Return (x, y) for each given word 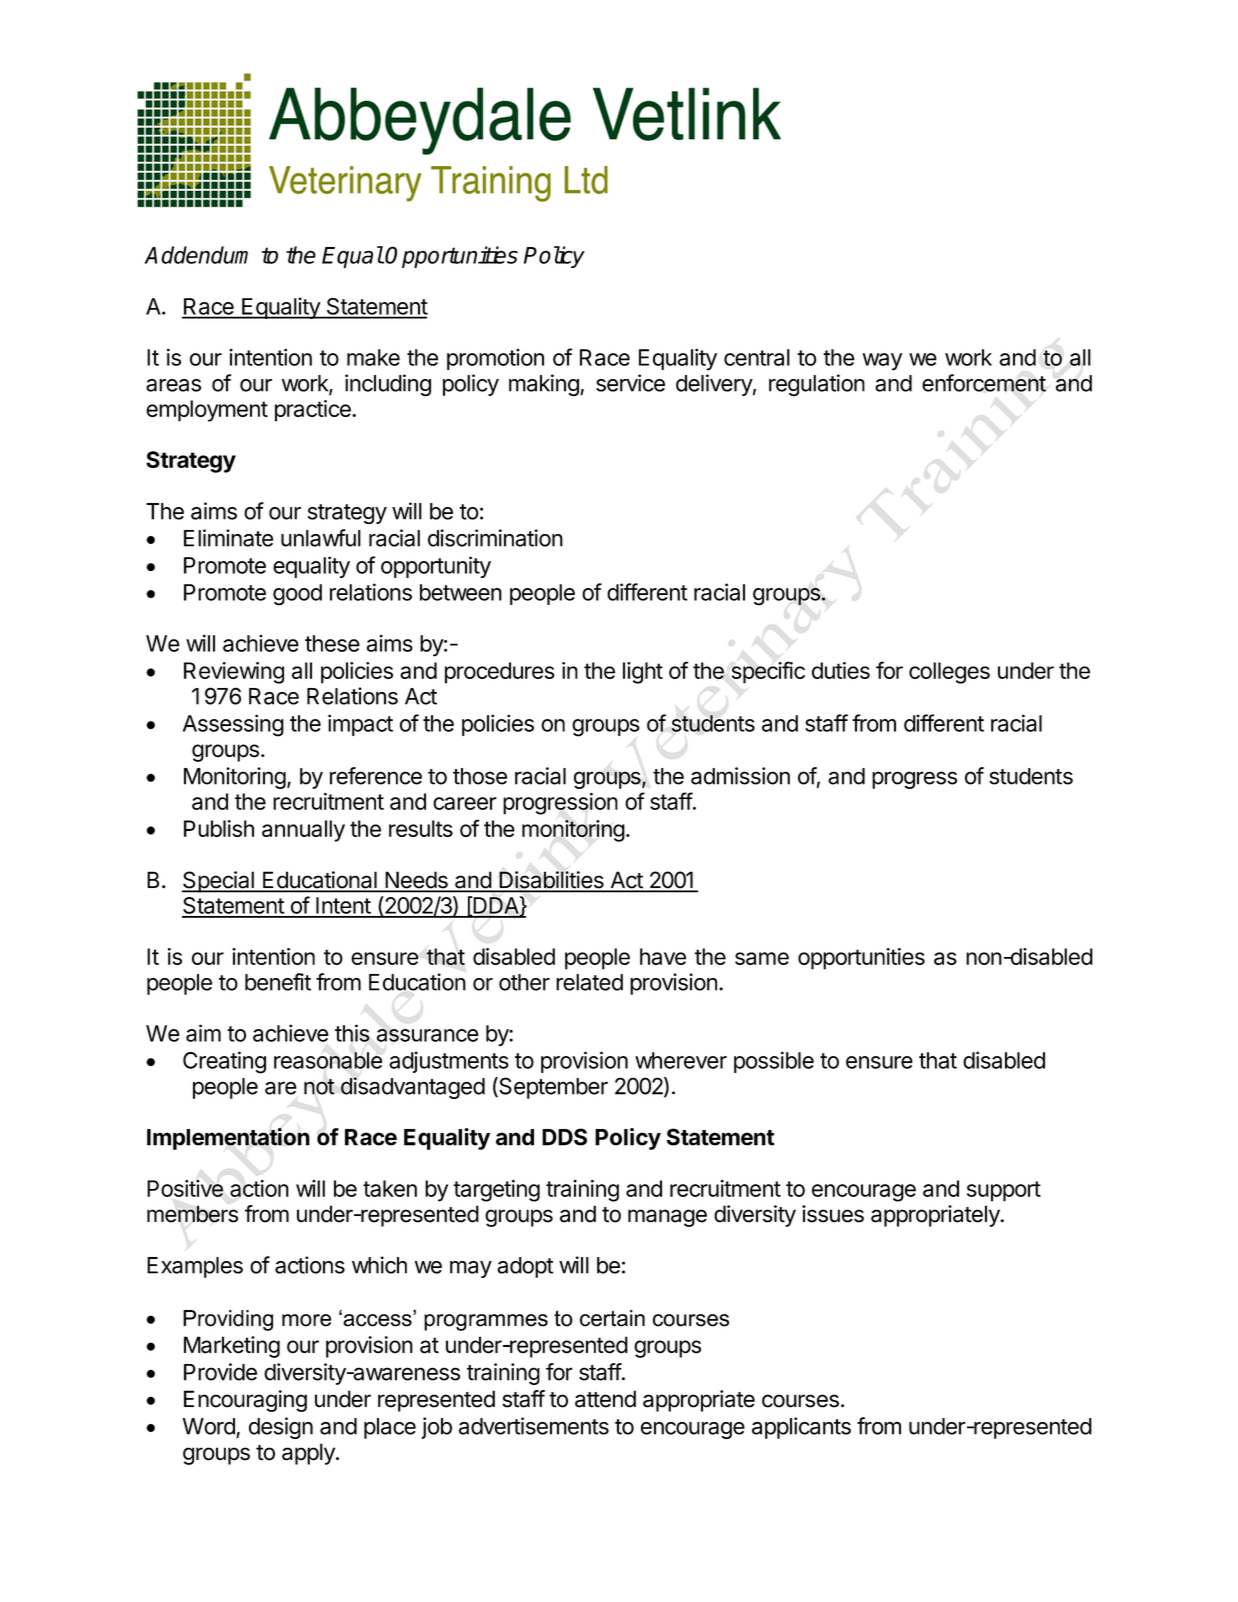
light (643, 673)
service (630, 383)
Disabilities (551, 881)
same (762, 958)
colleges (949, 673)
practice (314, 411)
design (281, 1428)
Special (219, 882)
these (332, 643)
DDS (564, 1137)
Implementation (228, 1139)
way (882, 362)
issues (833, 1214)
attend (605, 1399)
